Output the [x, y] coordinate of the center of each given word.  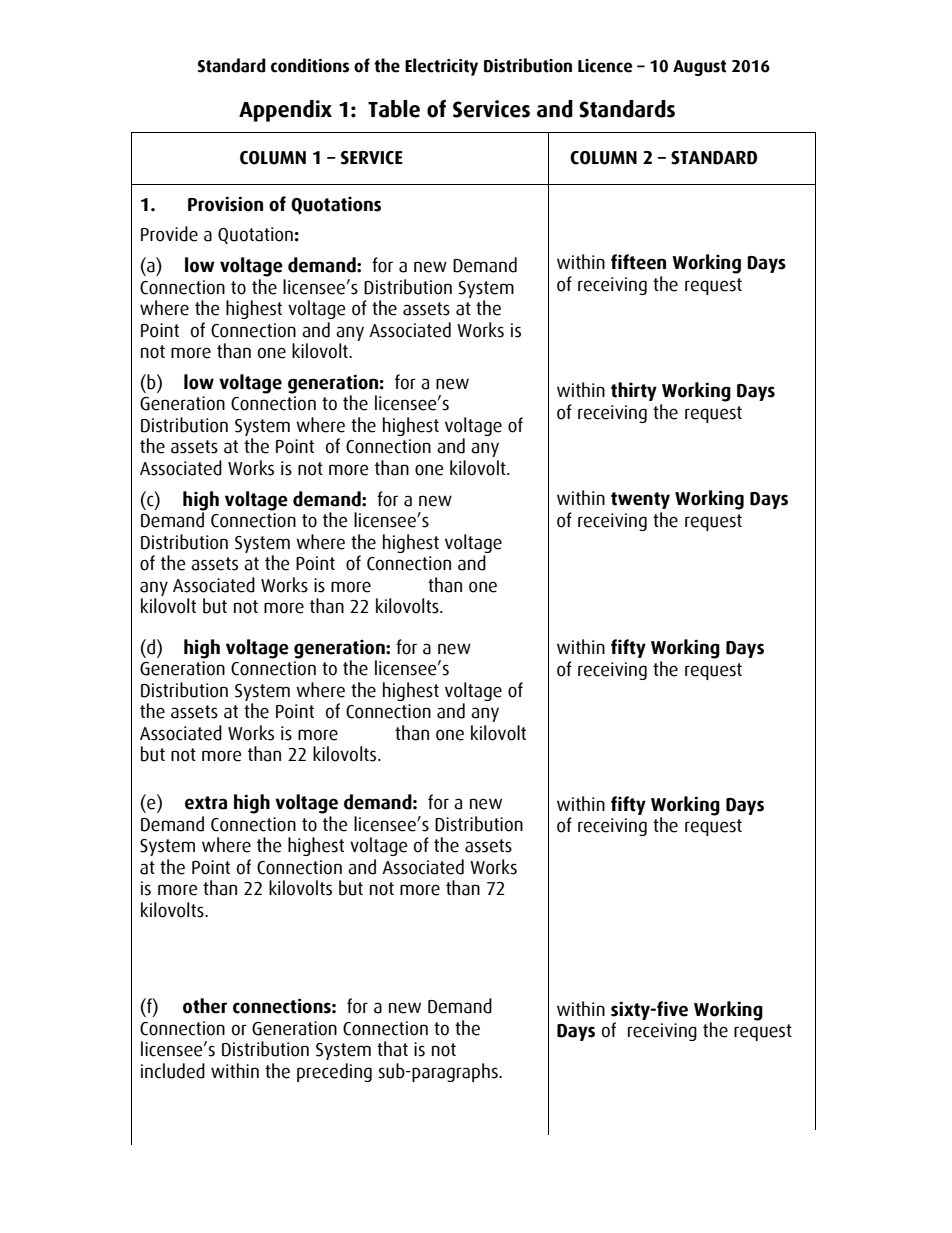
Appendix [285, 111]
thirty [634, 391]
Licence [605, 66]
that [392, 1049]
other [205, 1006]
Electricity [441, 67]
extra [206, 803]
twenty [640, 500]
